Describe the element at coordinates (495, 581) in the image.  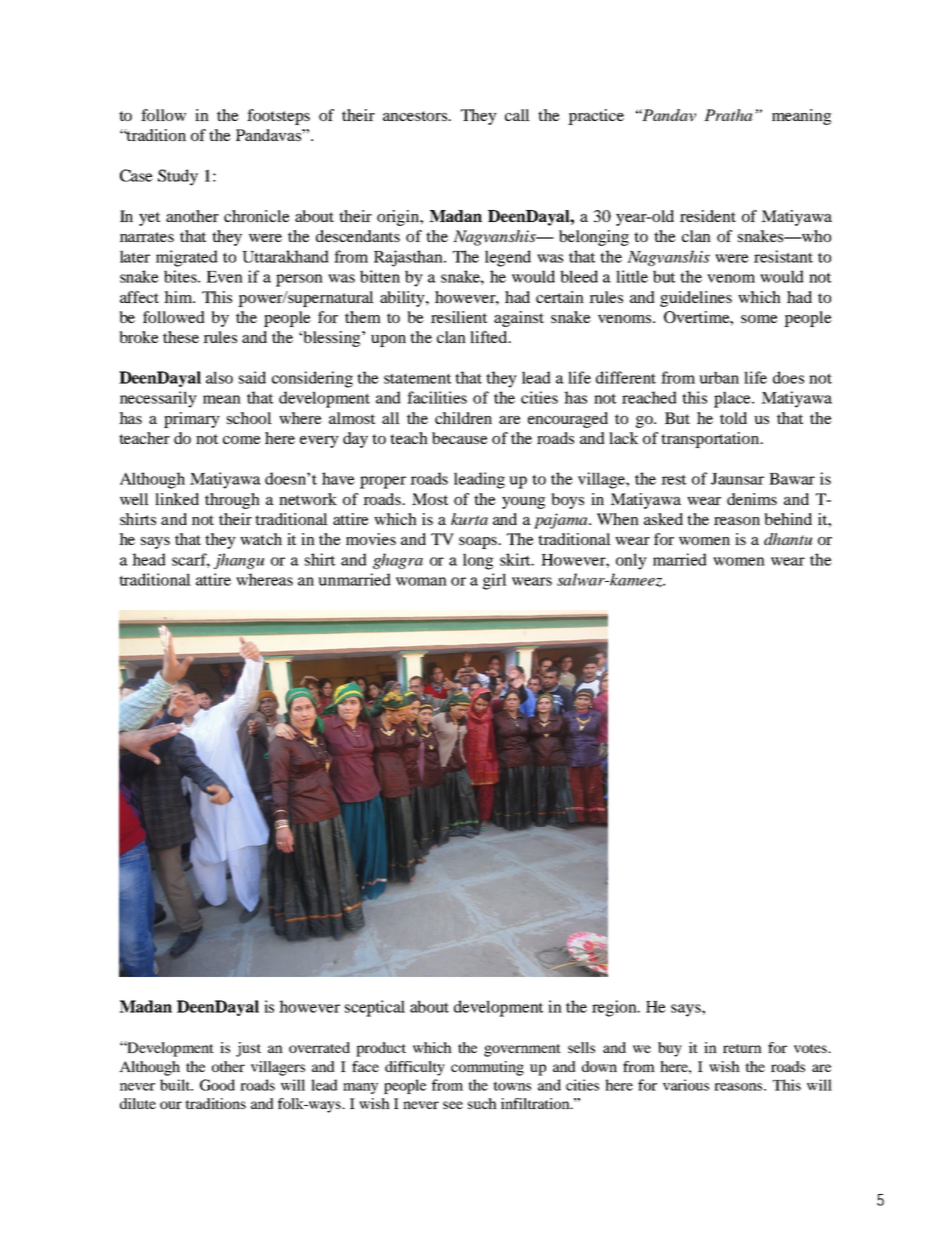
I see `girl` at that location.
